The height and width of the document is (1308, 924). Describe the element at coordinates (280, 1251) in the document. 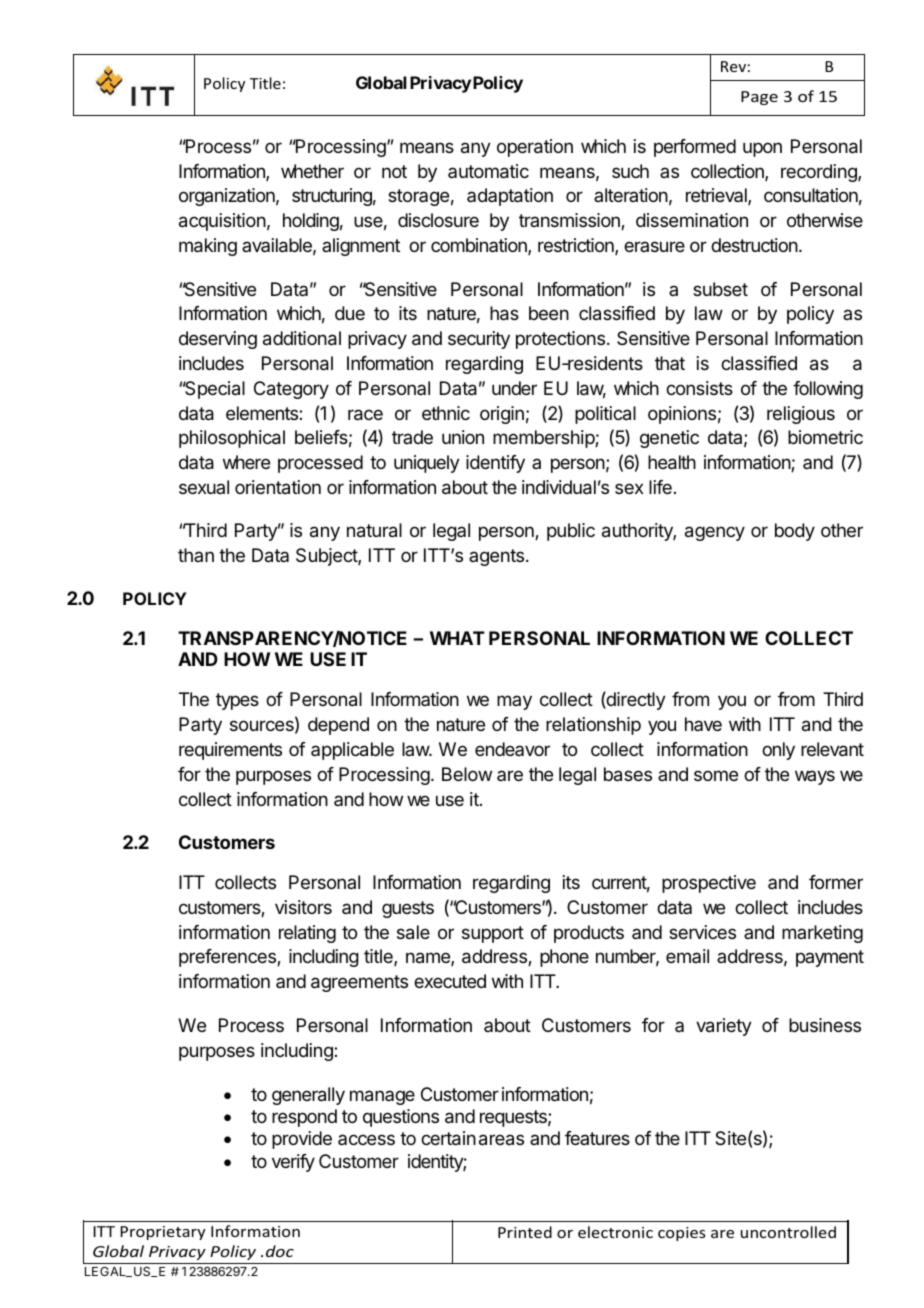

I see `doc` at that location.
